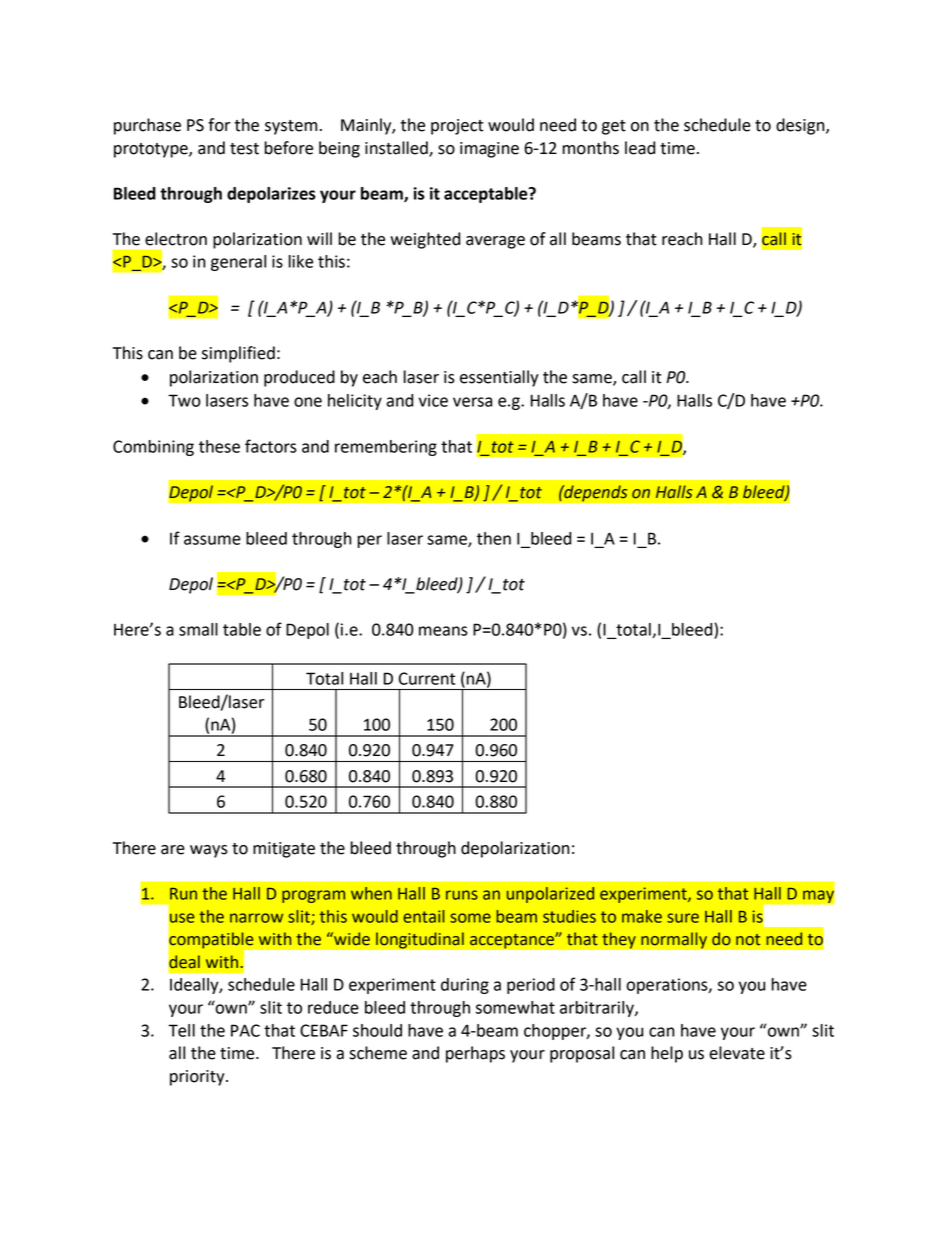 This screenshot has width=952, height=1233. Describe the element at coordinates (475, 1054) in the screenshot. I see `perhaps` at that location.
